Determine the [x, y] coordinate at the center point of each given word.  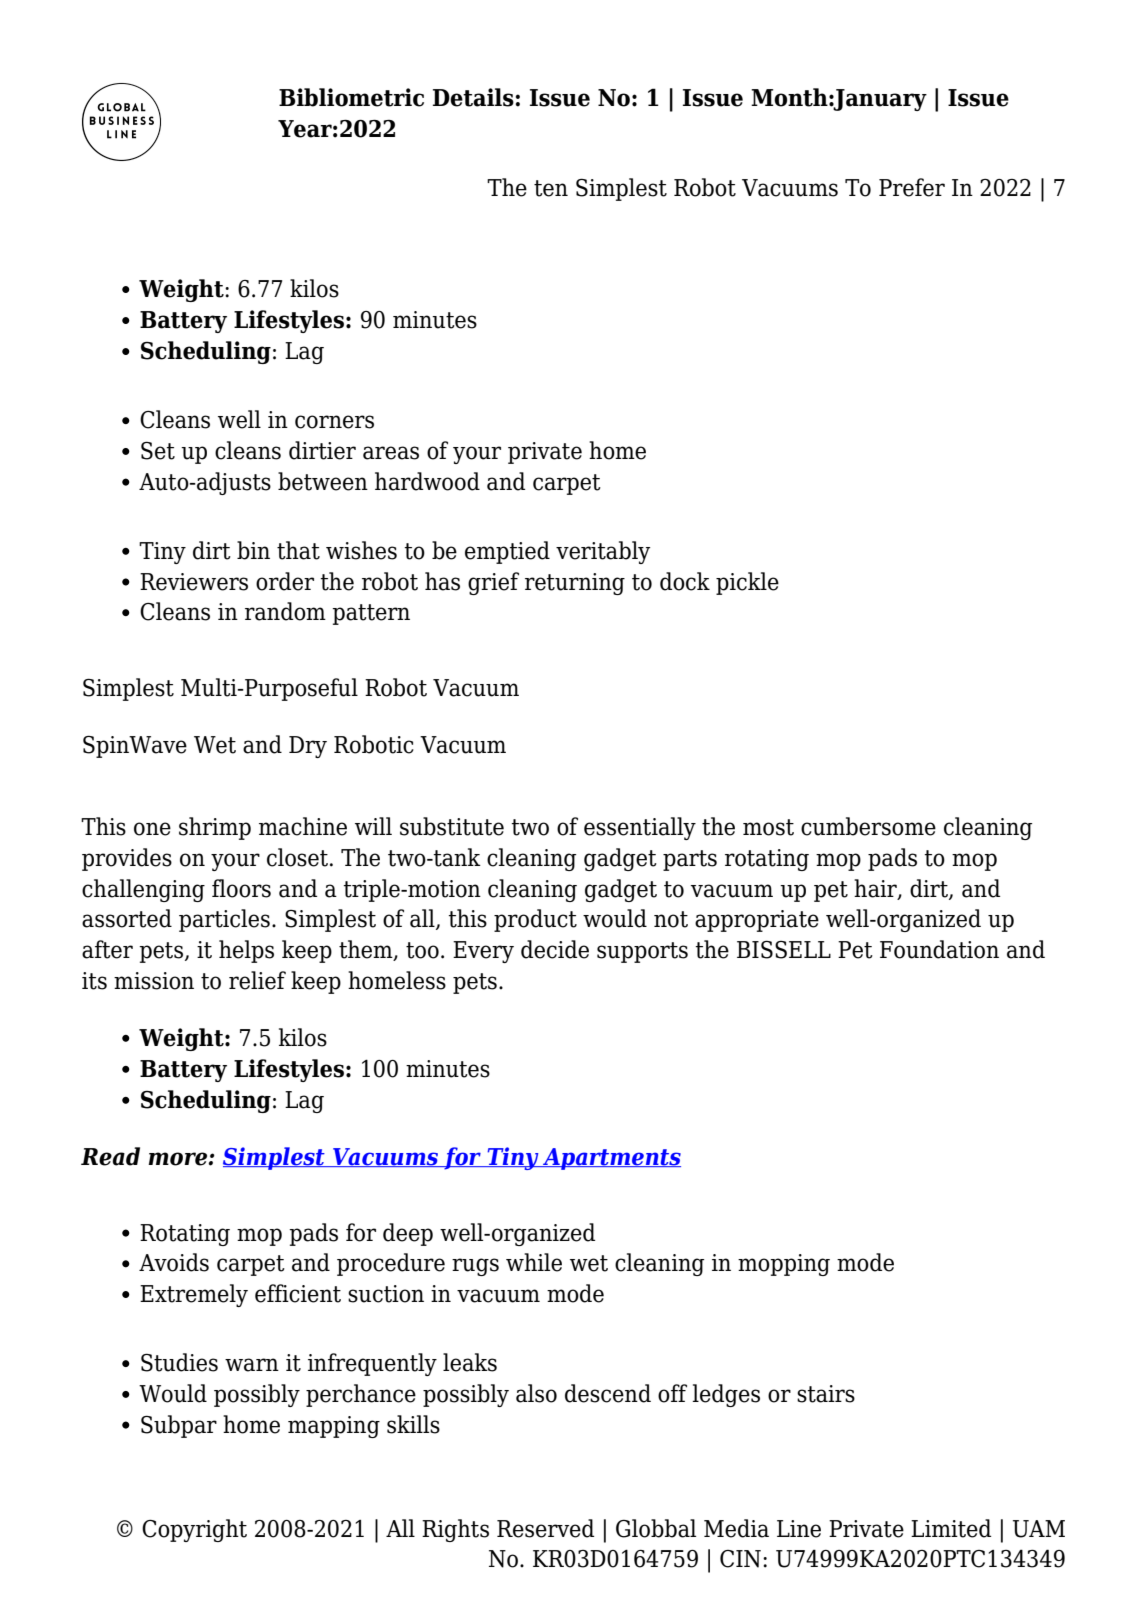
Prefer [912, 187]
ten [551, 188]
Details [473, 97]
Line [799, 1529]
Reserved [545, 1528]
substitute [452, 826]
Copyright [194, 1530]
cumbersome [868, 826]
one [152, 829]
